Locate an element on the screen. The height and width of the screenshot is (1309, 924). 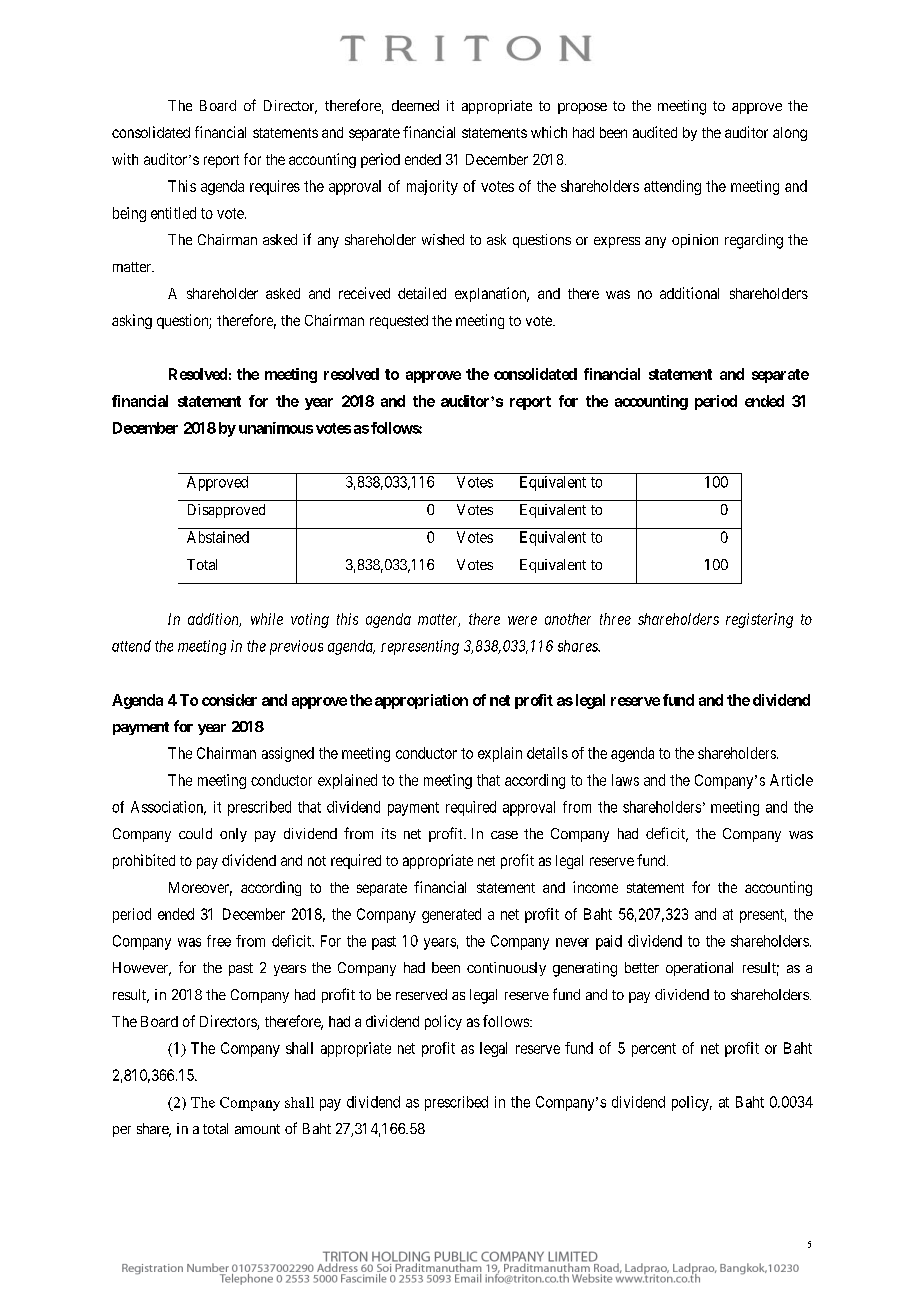
continuously is located at coordinates (506, 969).
